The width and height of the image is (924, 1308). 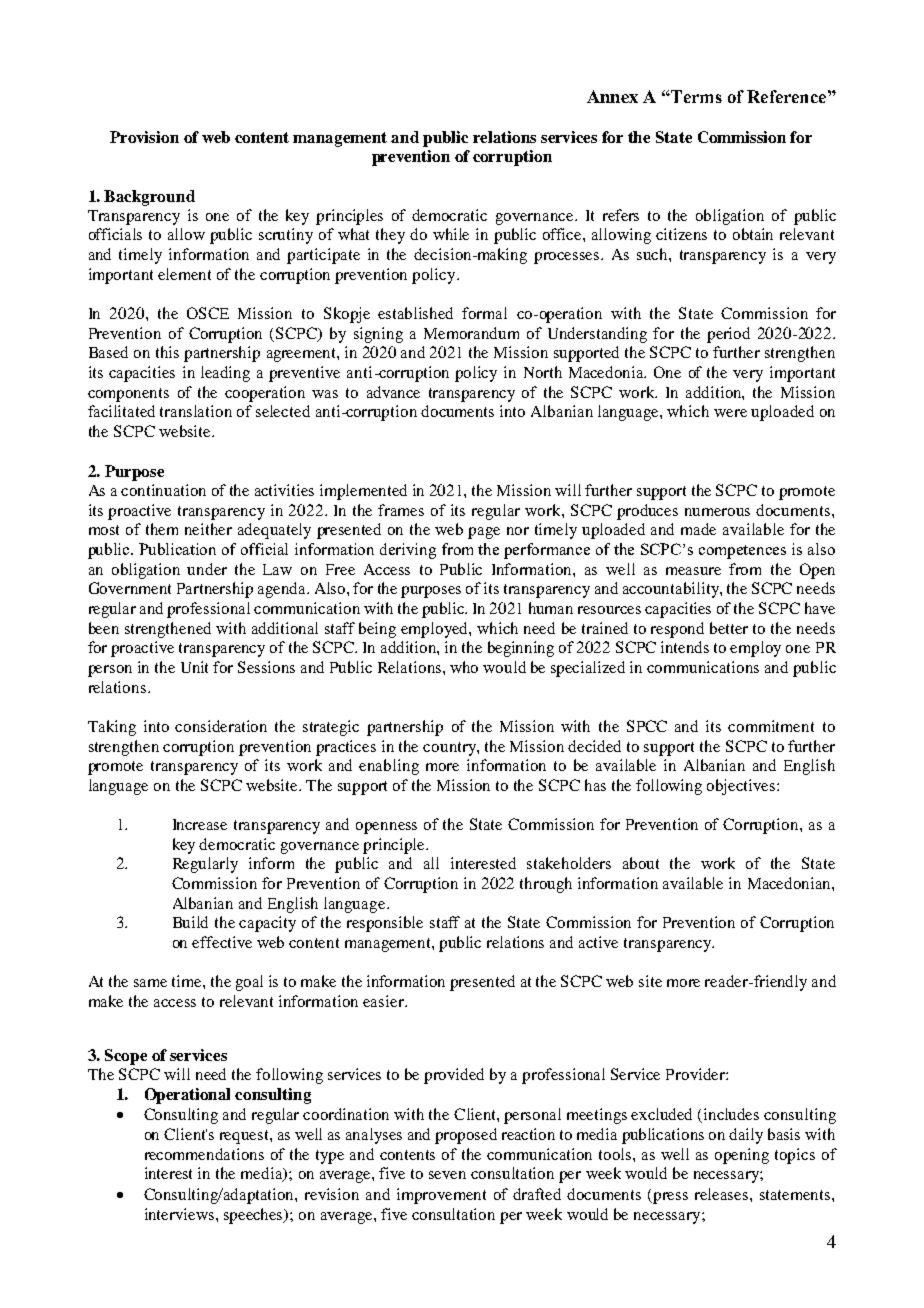 What do you see at coordinates (393, 392) in the image?
I see `advance` at bounding box center [393, 392].
